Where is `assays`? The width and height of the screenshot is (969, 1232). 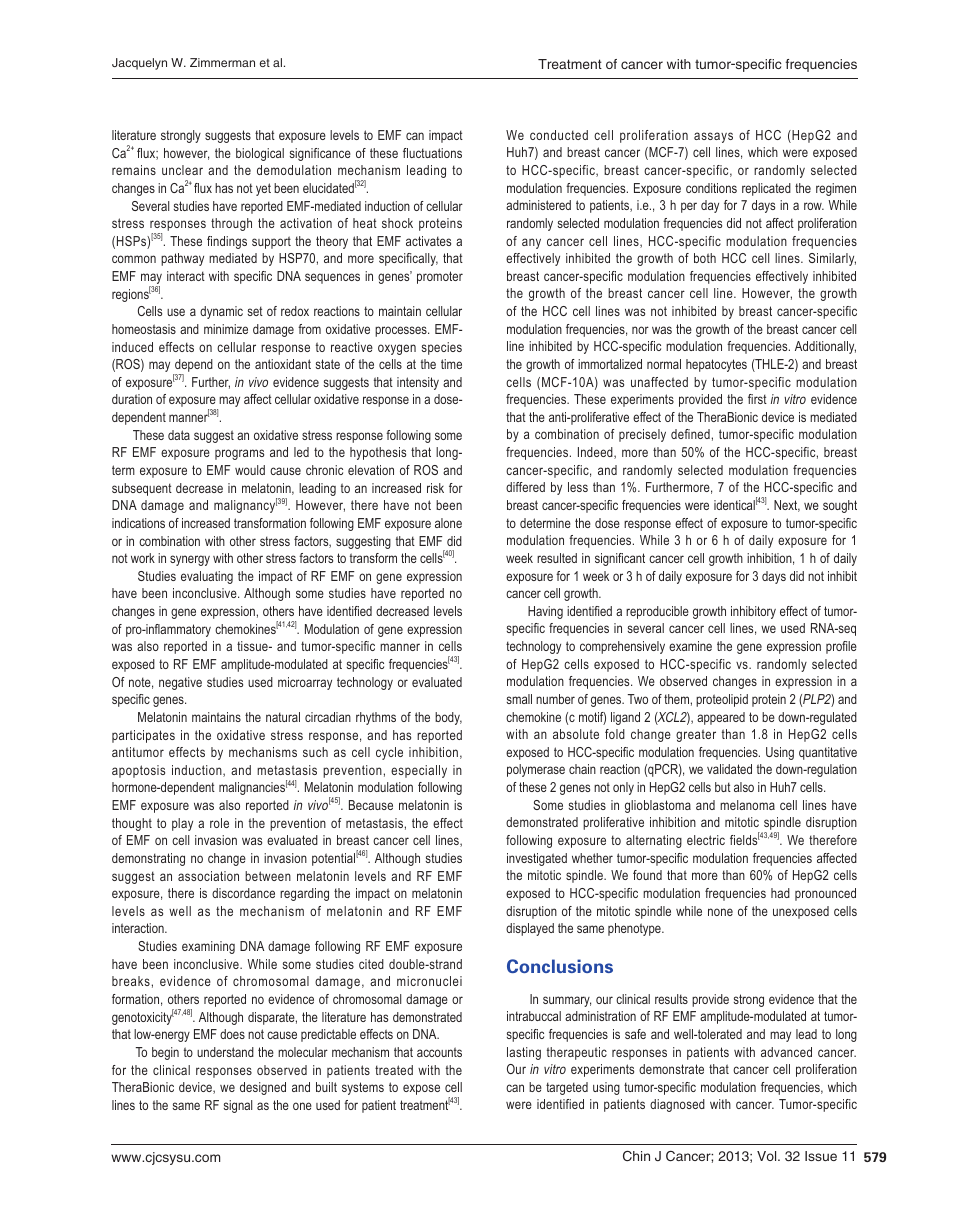 assays is located at coordinates (713, 137).
